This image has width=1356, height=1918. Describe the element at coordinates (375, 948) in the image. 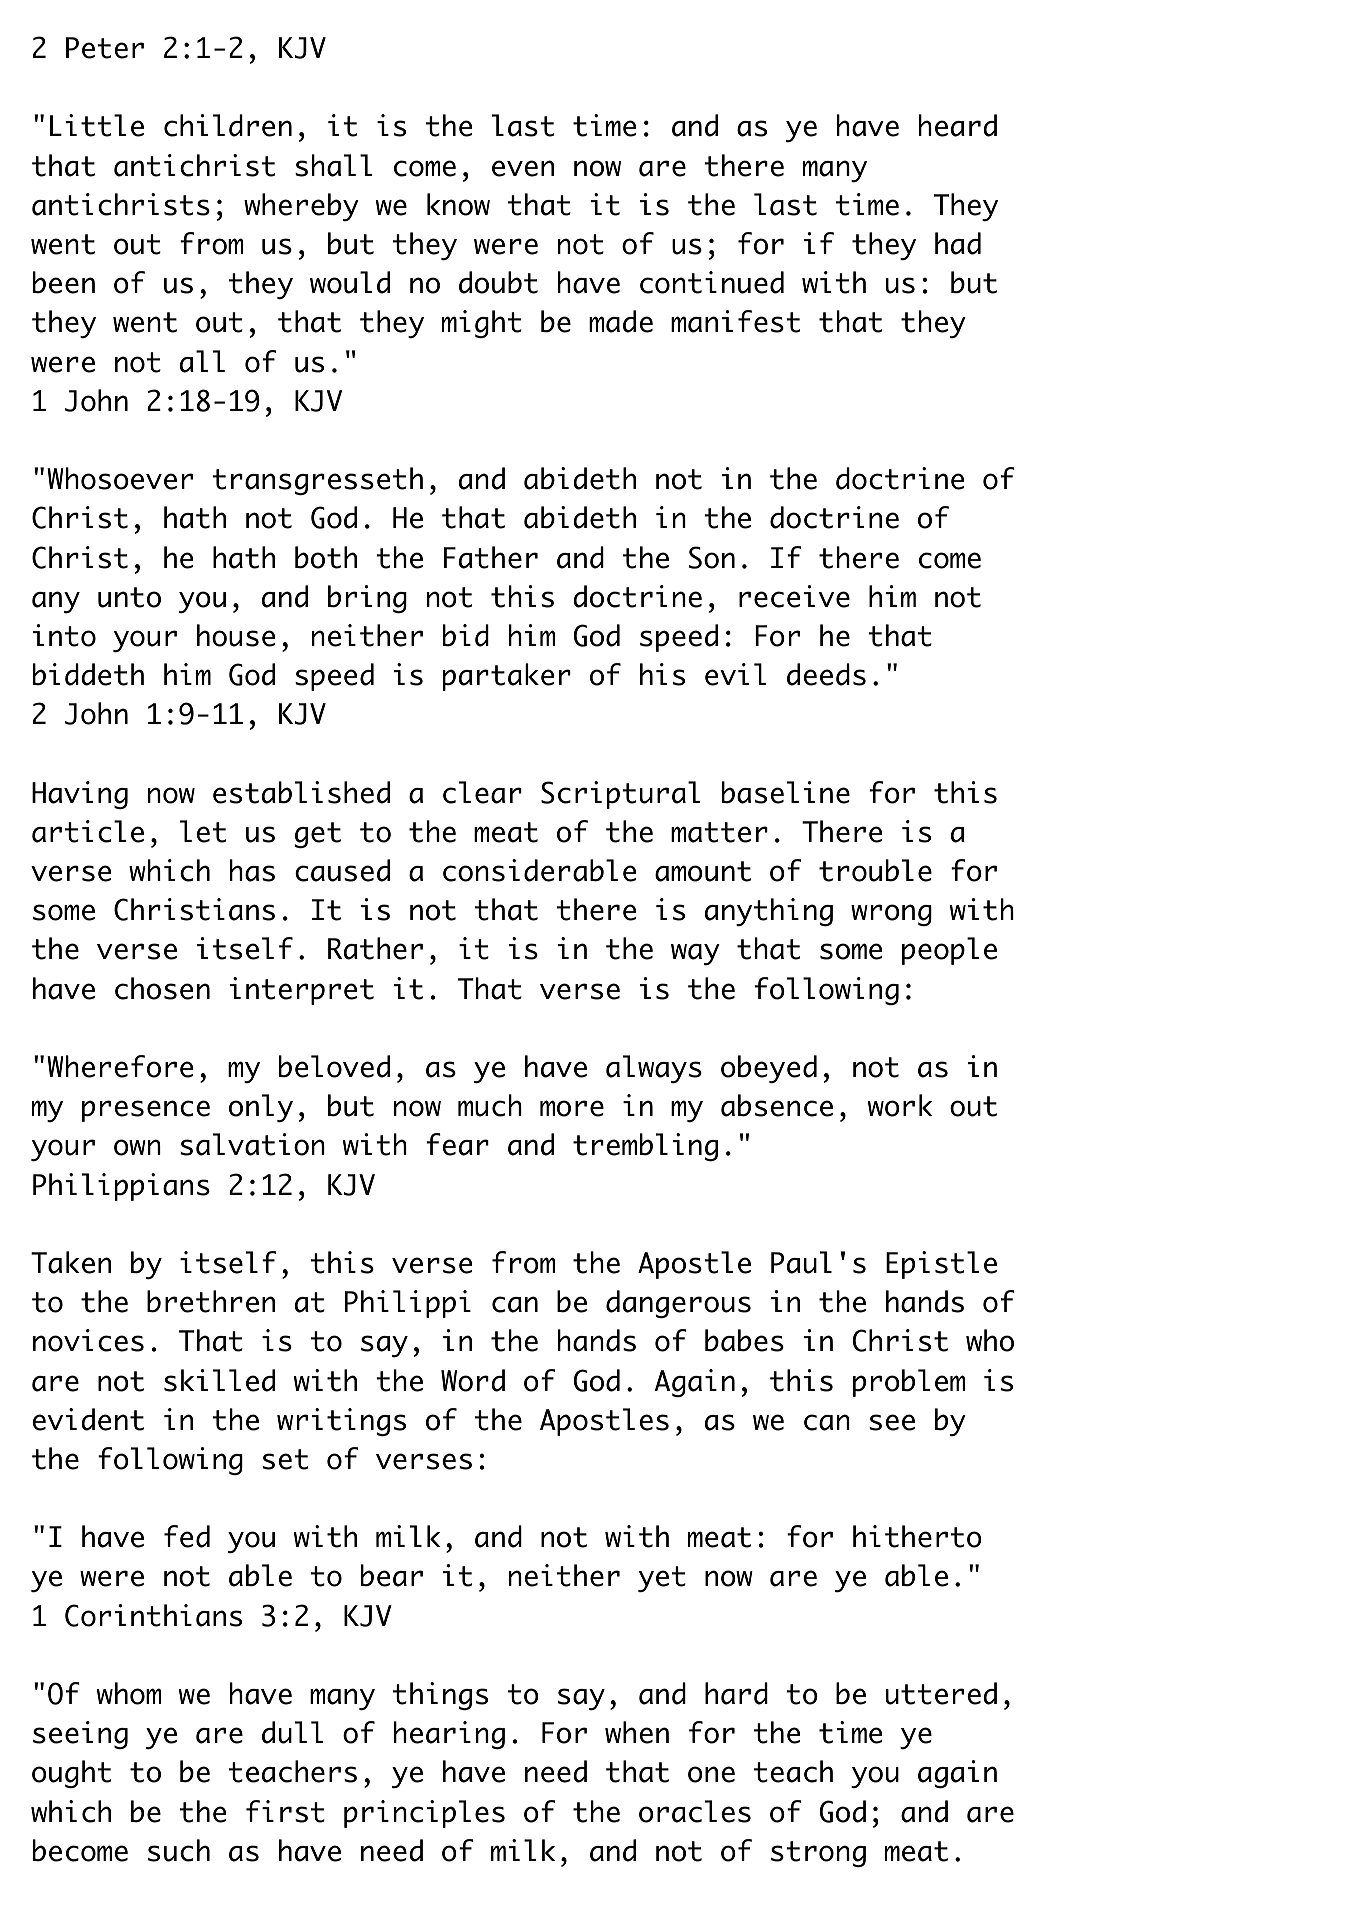

I see `Rather` at that location.
